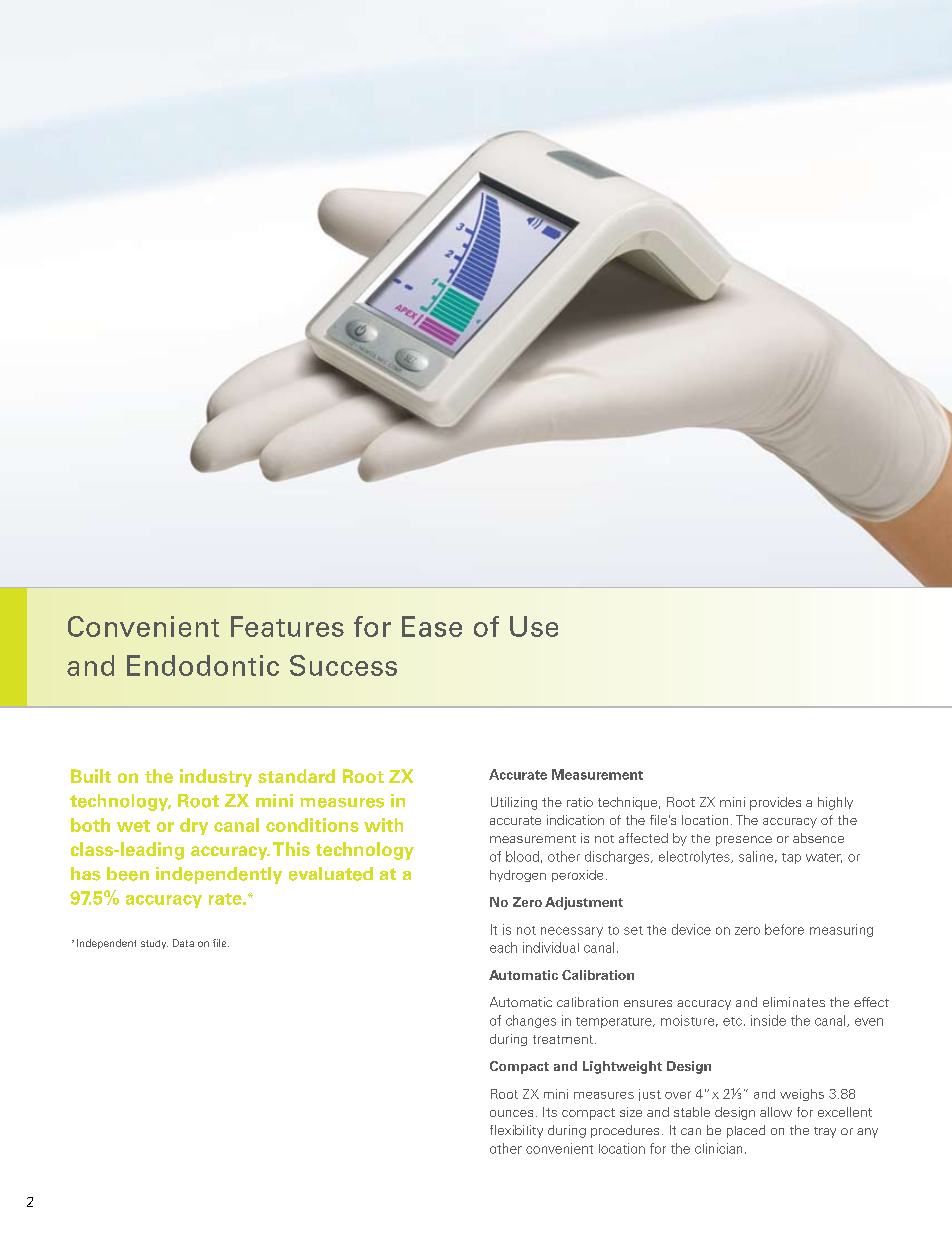 This screenshot has height=1233, width=952. What do you see at coordinates (775, 803) in the screenshot?
I see `provides` at bounding box center [775, 803].
